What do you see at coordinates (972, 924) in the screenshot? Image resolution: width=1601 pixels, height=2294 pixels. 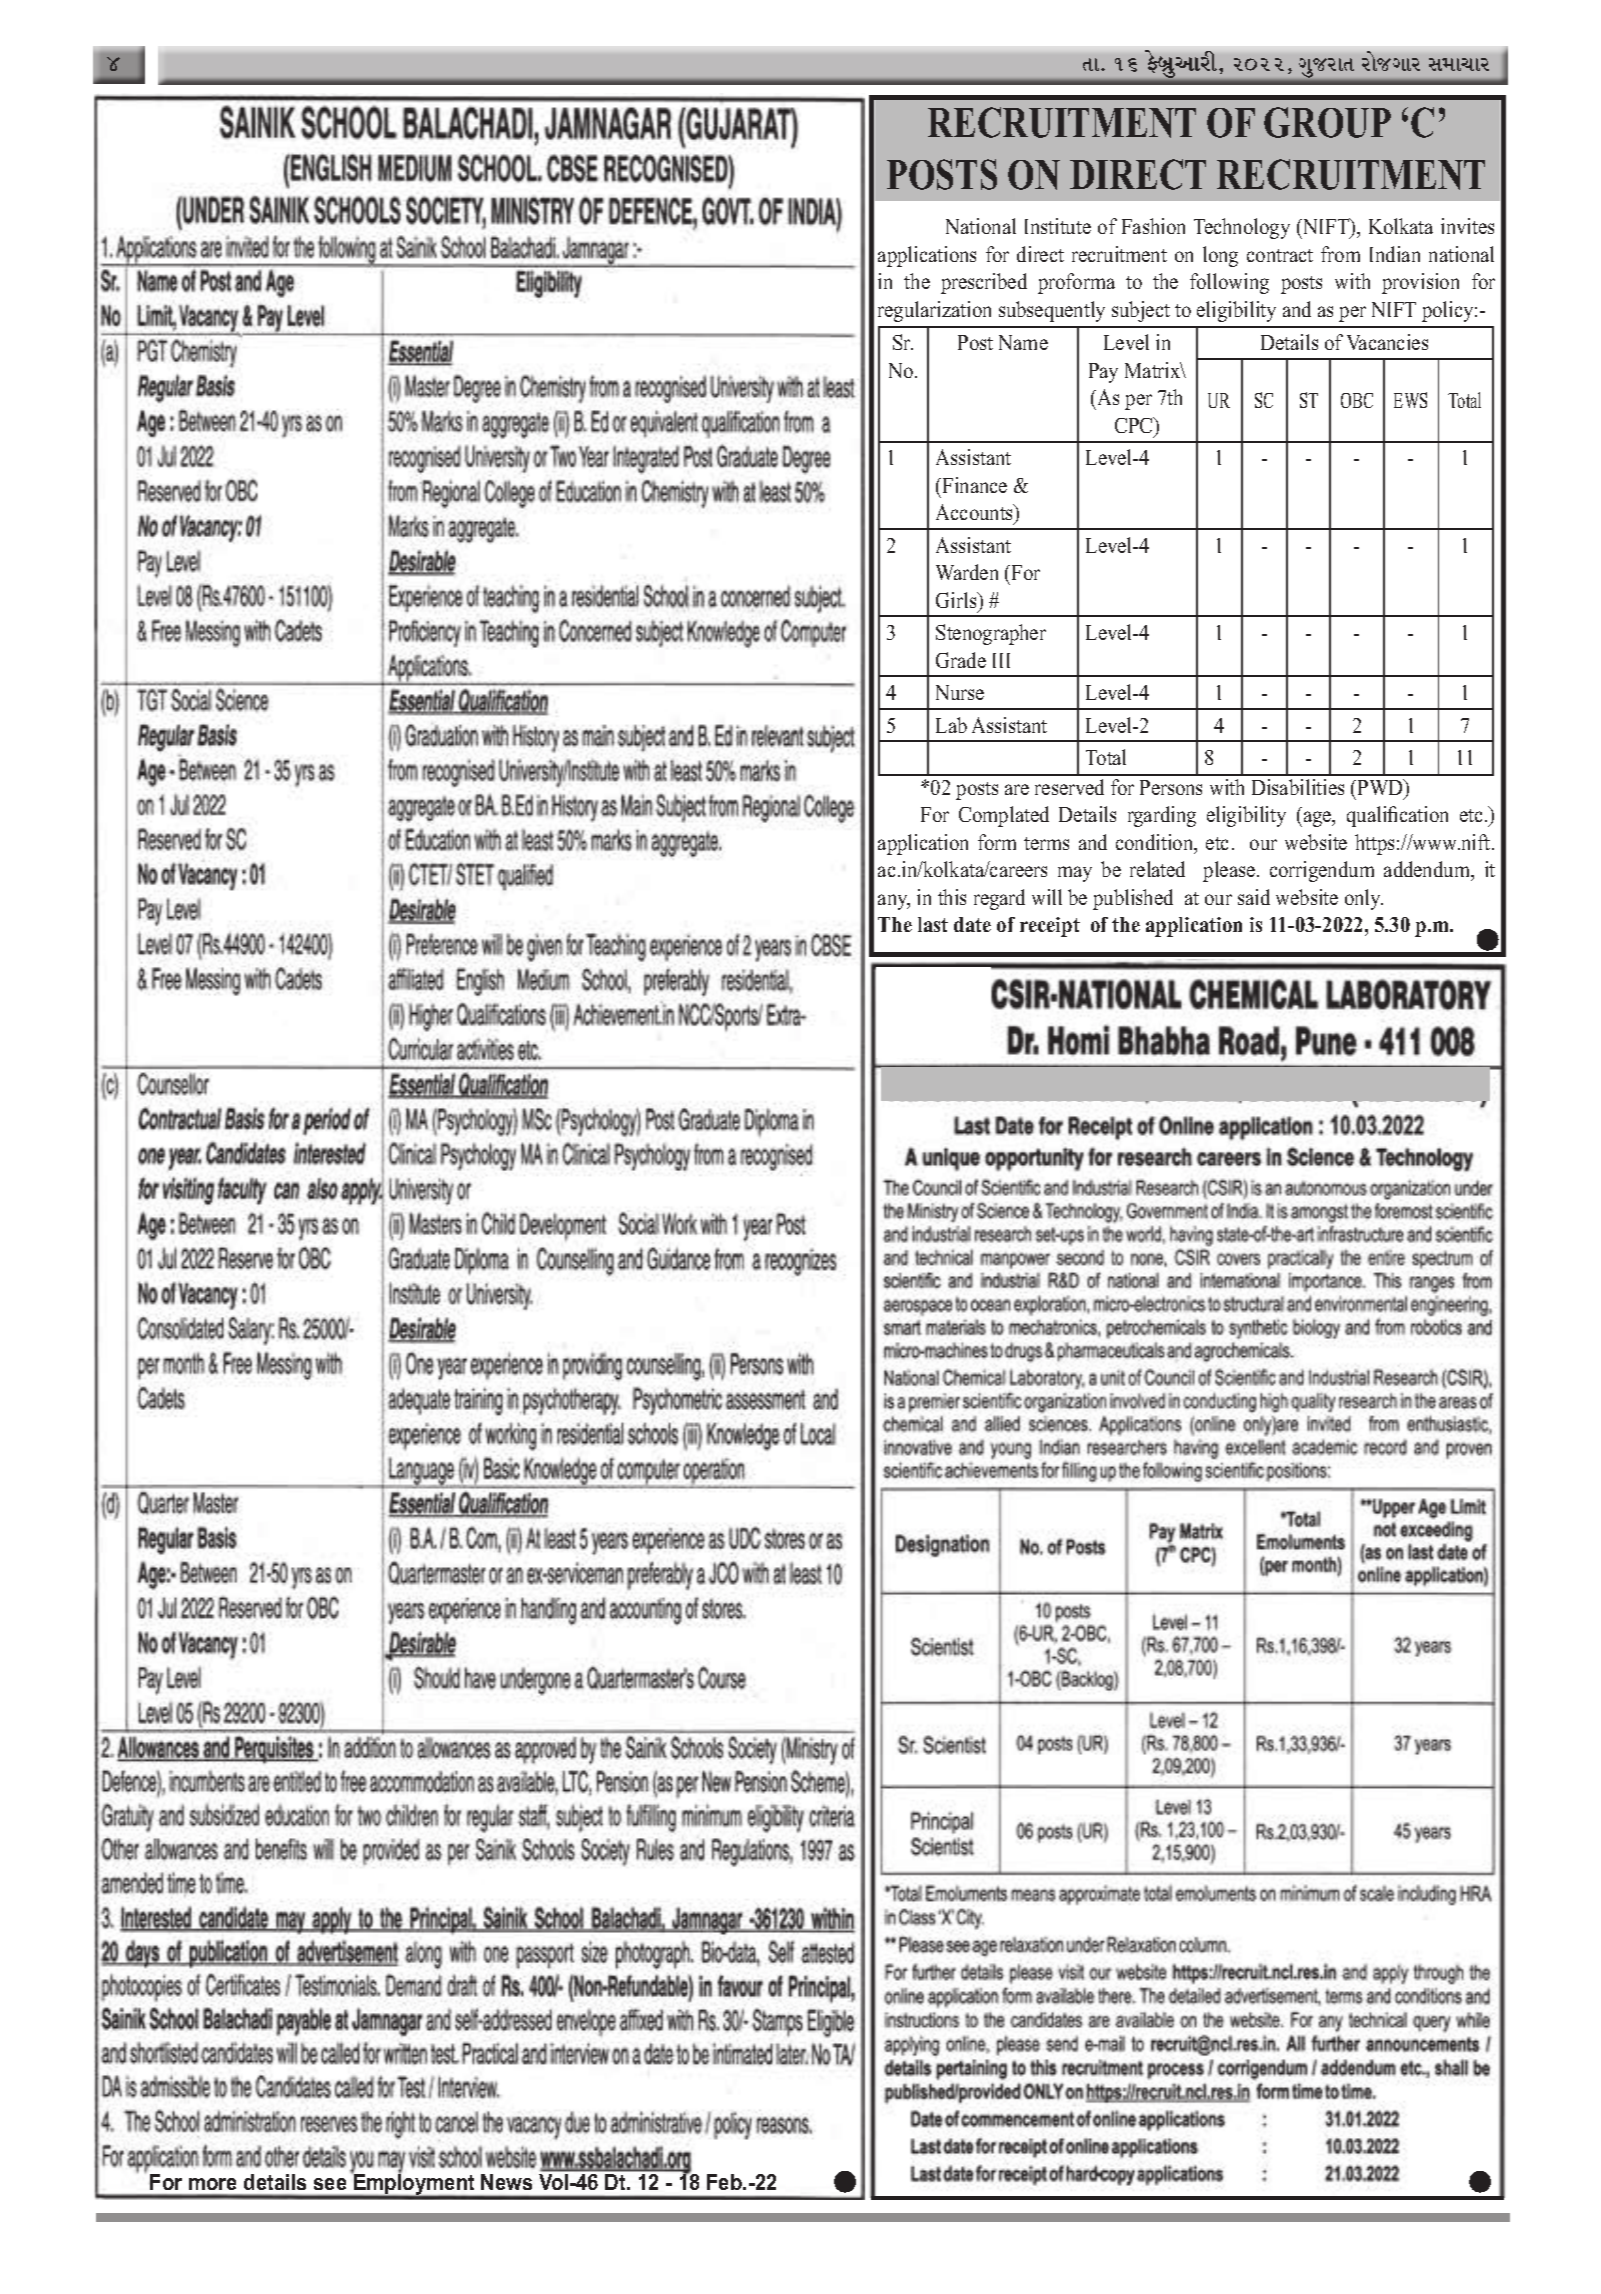 I see `date` at bounding box center [972, 924].
